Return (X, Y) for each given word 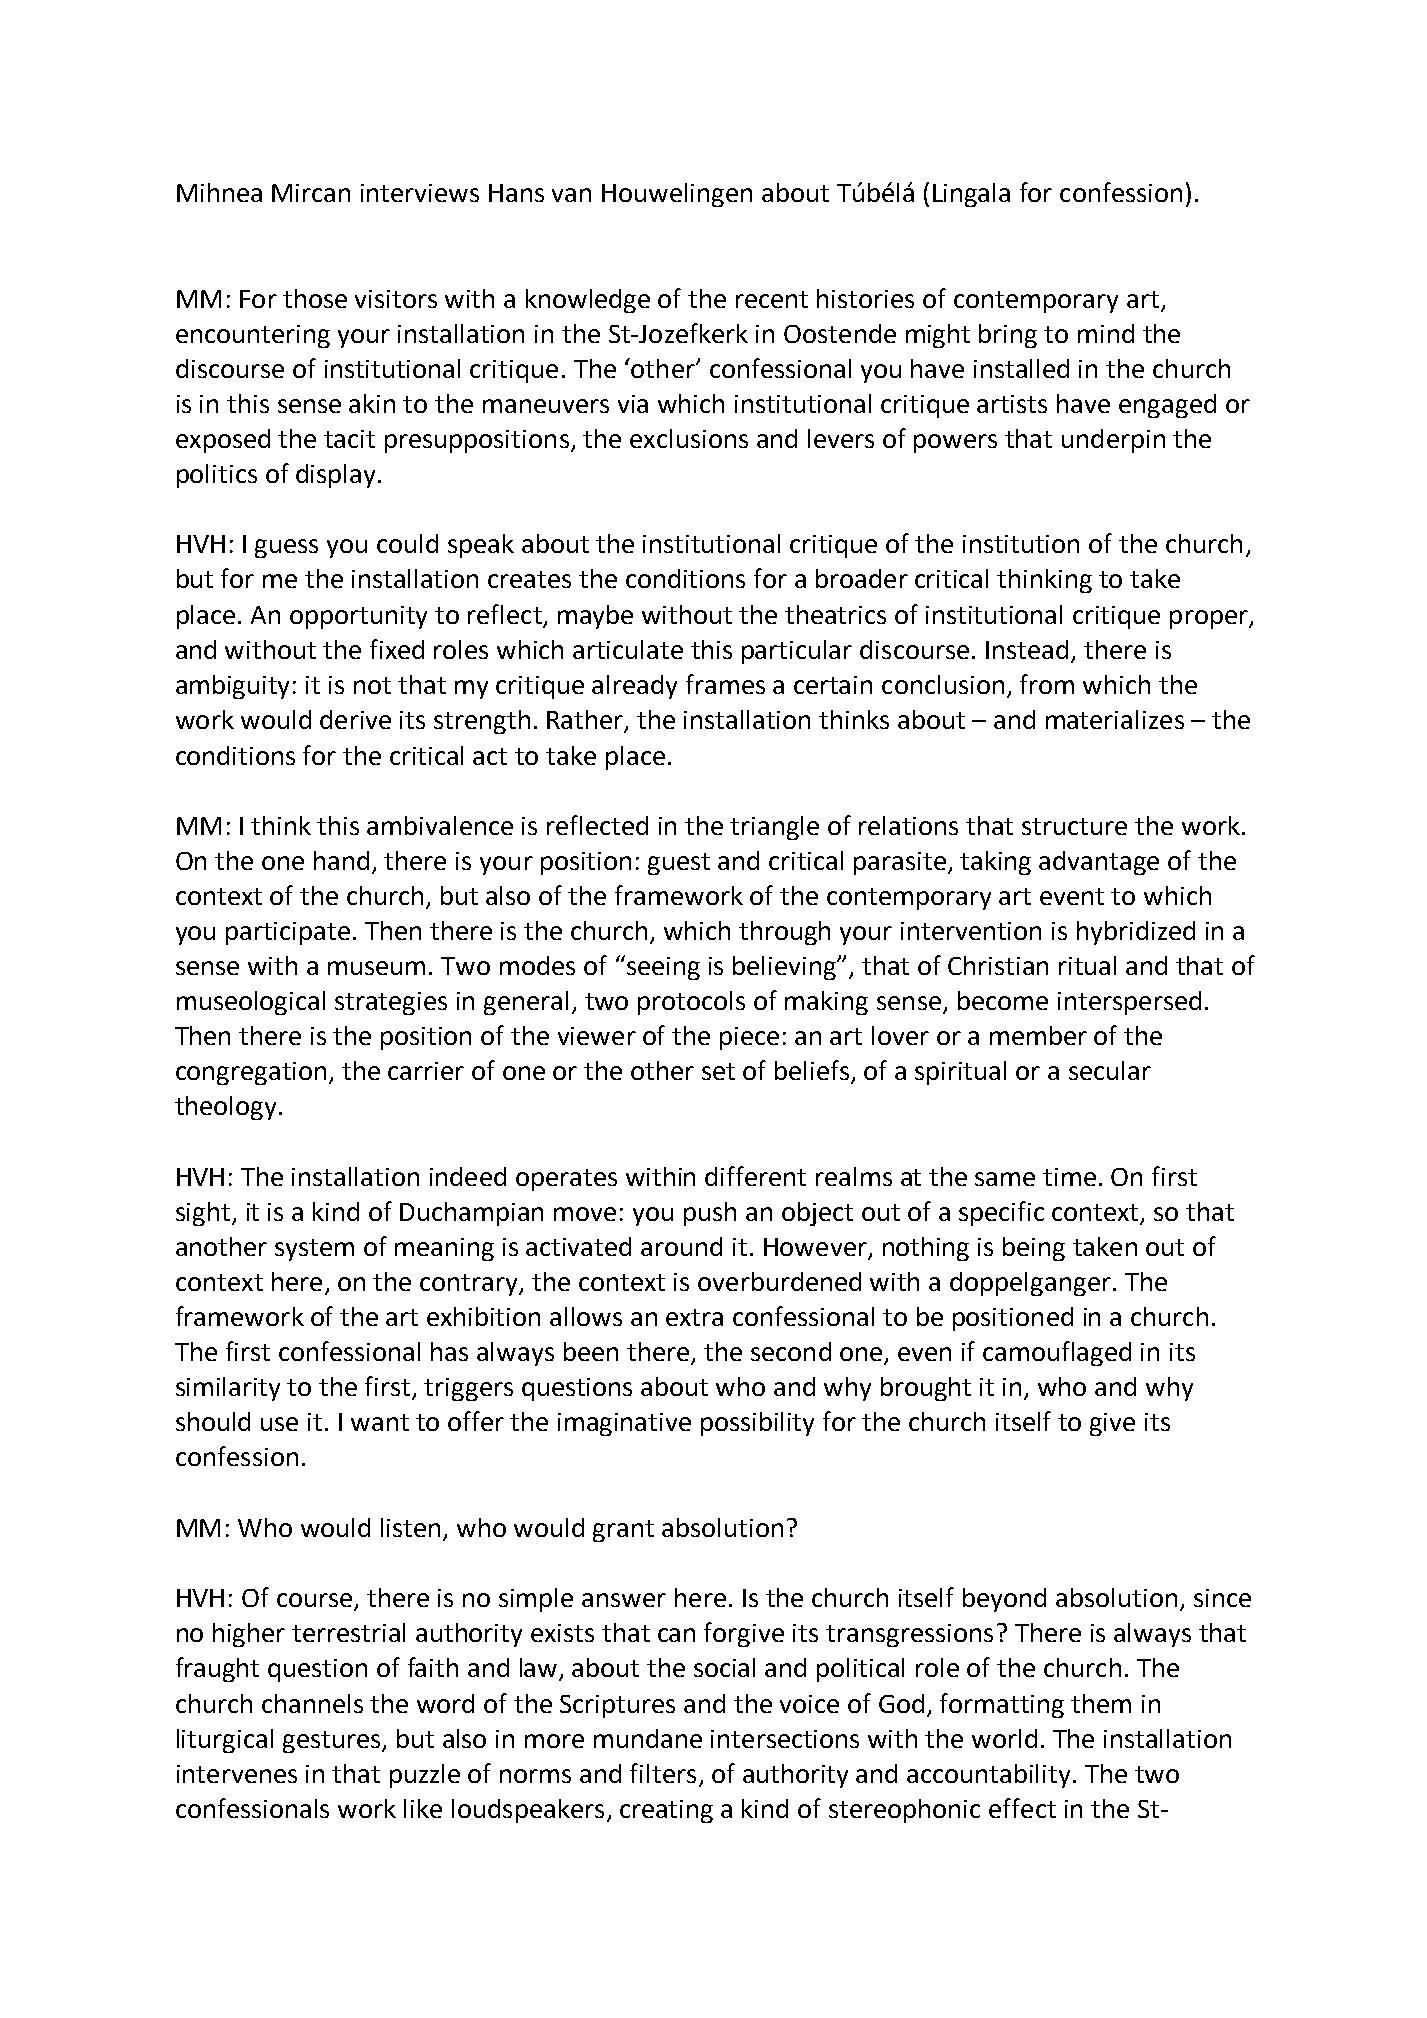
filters (663, 1773)
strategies (391, 1003)
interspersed (1129, 1003)
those (315, 298)
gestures (333, 1742)
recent (772, 299)
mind (1106, 333)
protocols (691, 1003)
